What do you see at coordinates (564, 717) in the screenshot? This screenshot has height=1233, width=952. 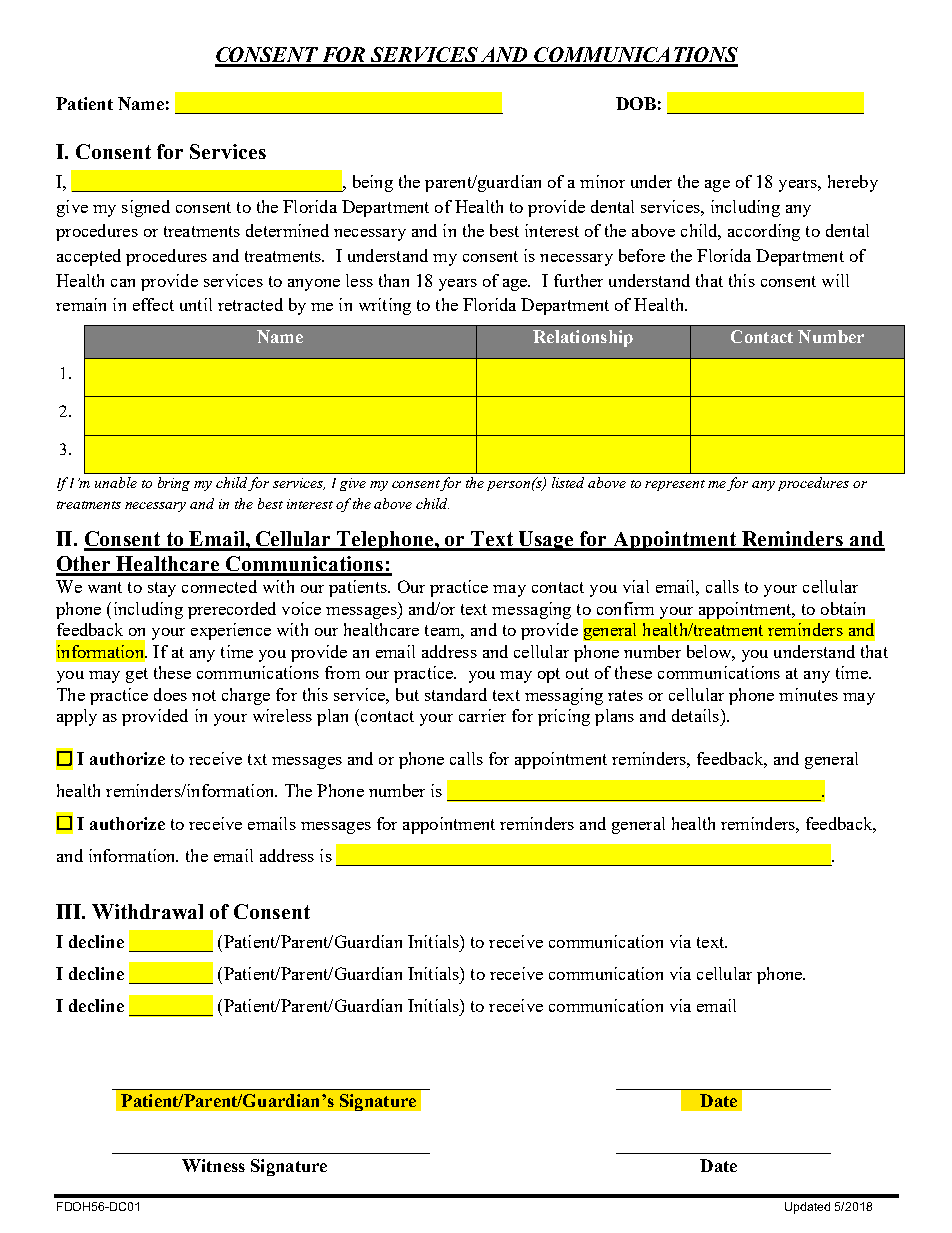 I see `pricing` at bounding box center [564, 717].
